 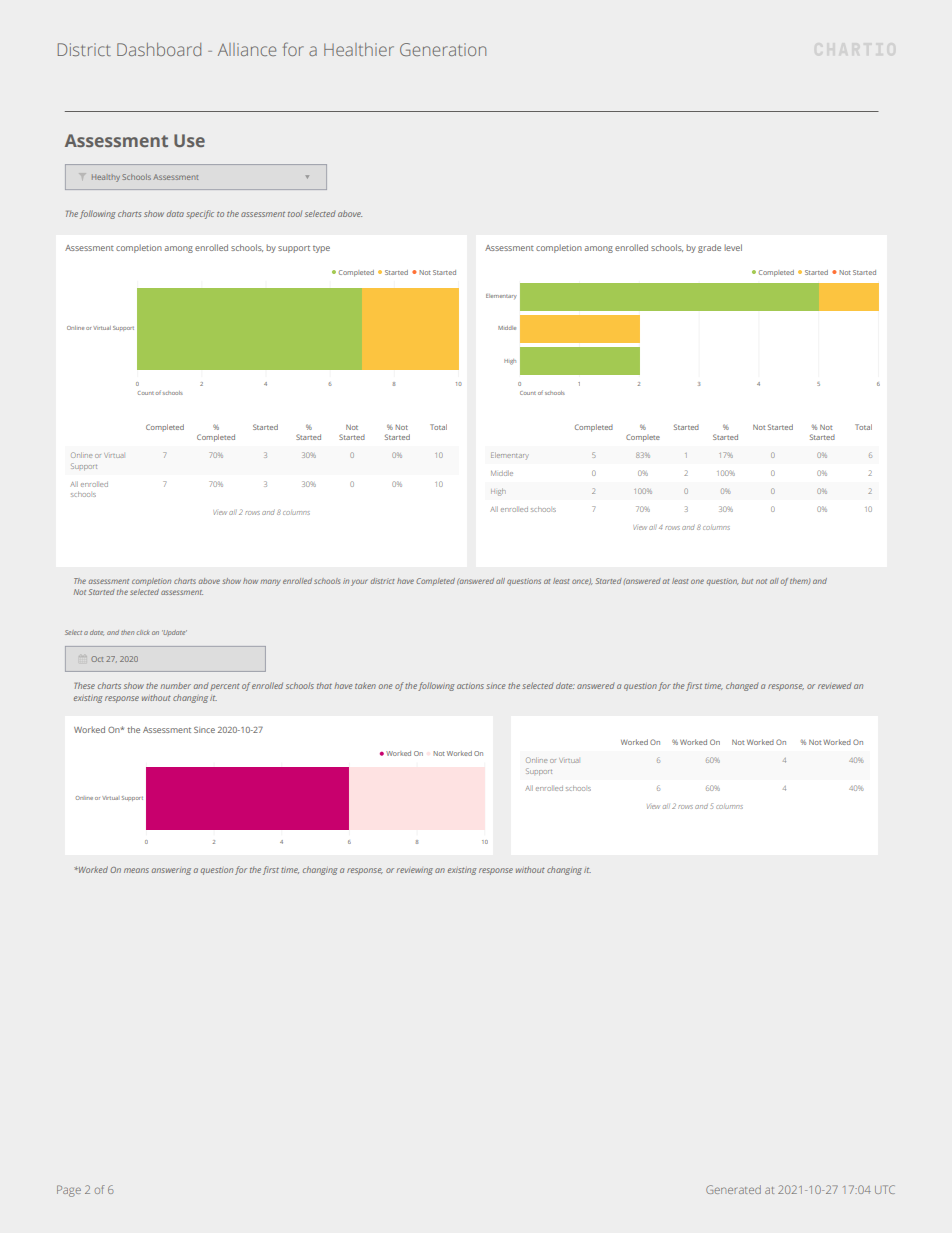 What do you see at coordinates (69, 1191) in the screenshot?
I see `Page` at bounding box center [69, 1191].
